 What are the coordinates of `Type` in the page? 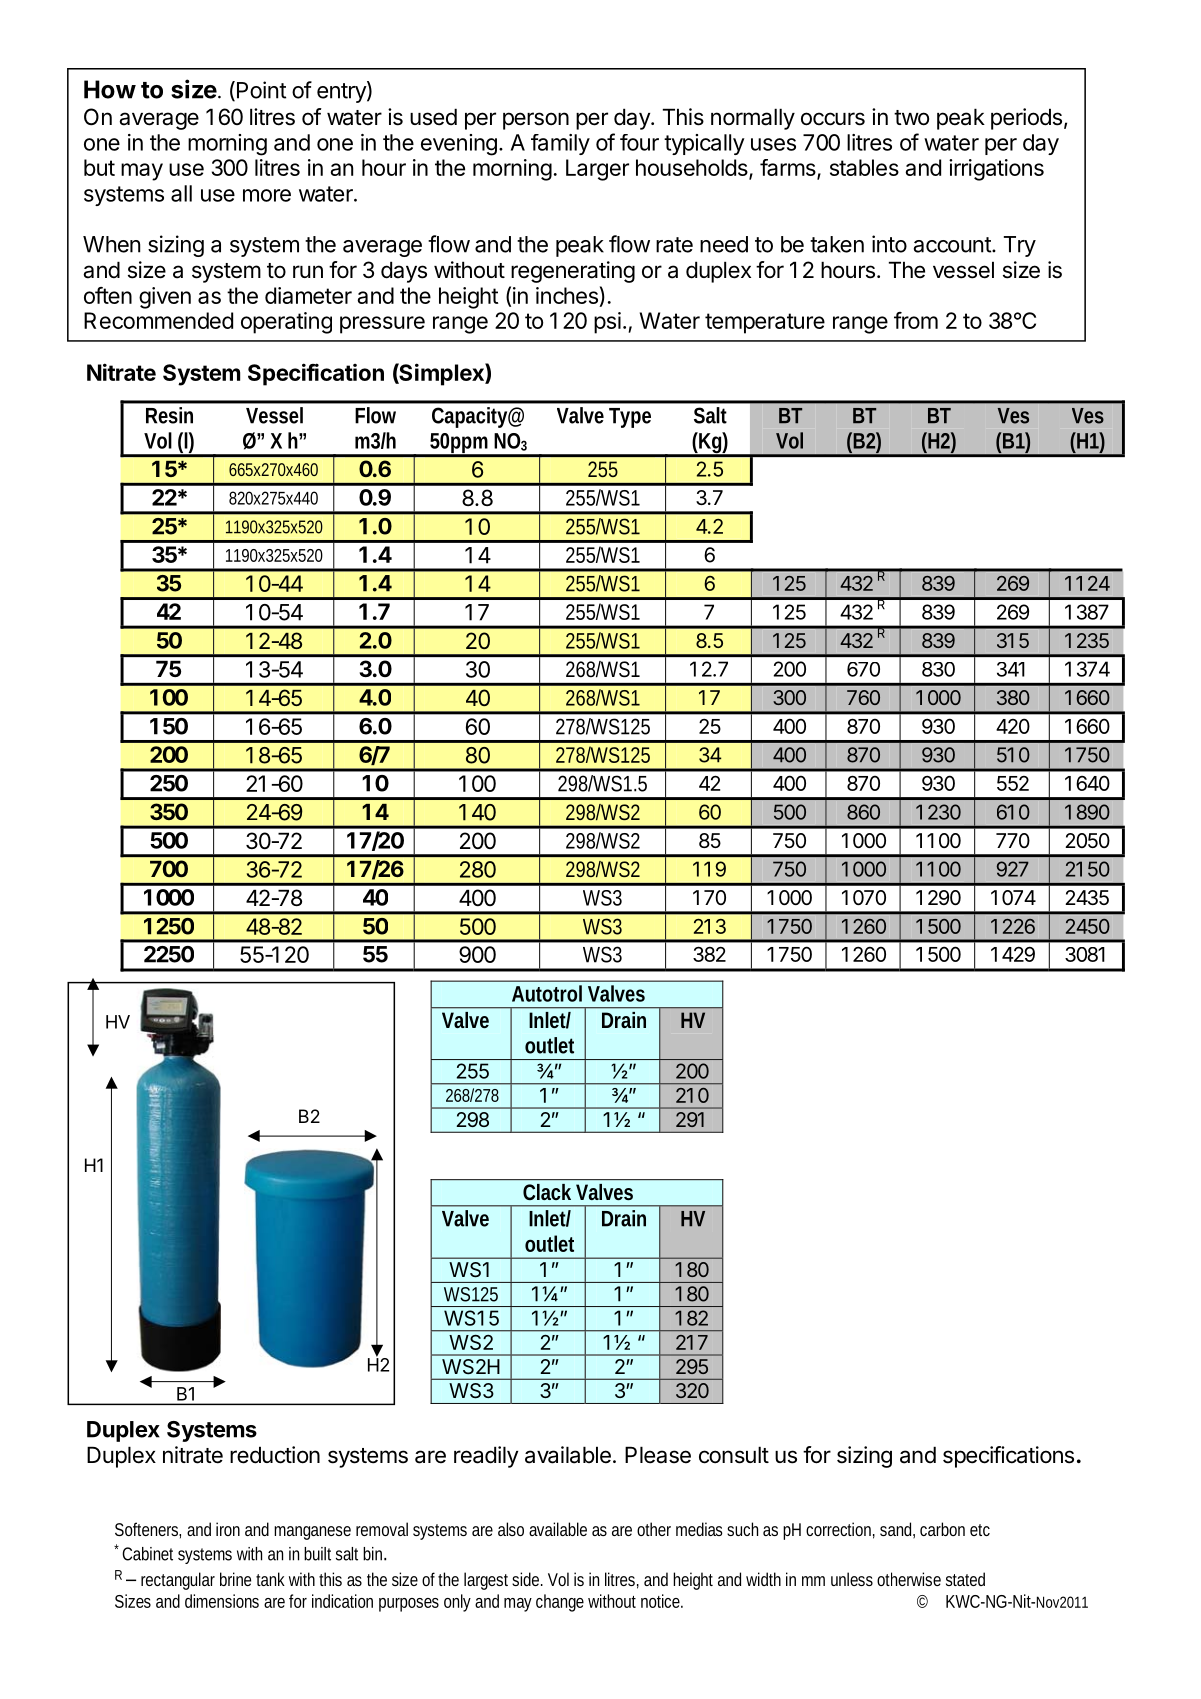 It's located at (630, 418).
